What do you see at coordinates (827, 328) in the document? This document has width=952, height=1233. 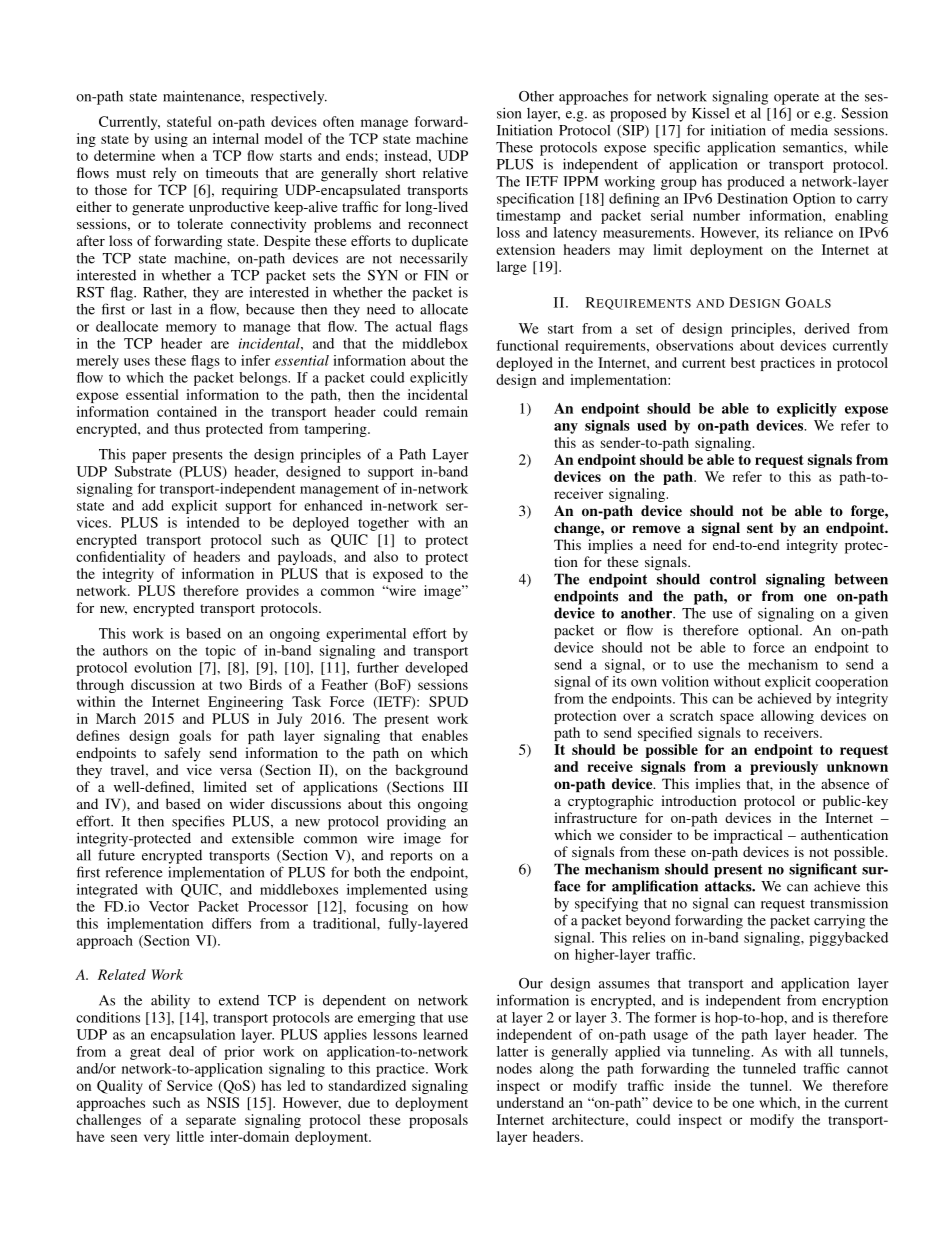 I see `derived` at bounding box center [827, 328].
